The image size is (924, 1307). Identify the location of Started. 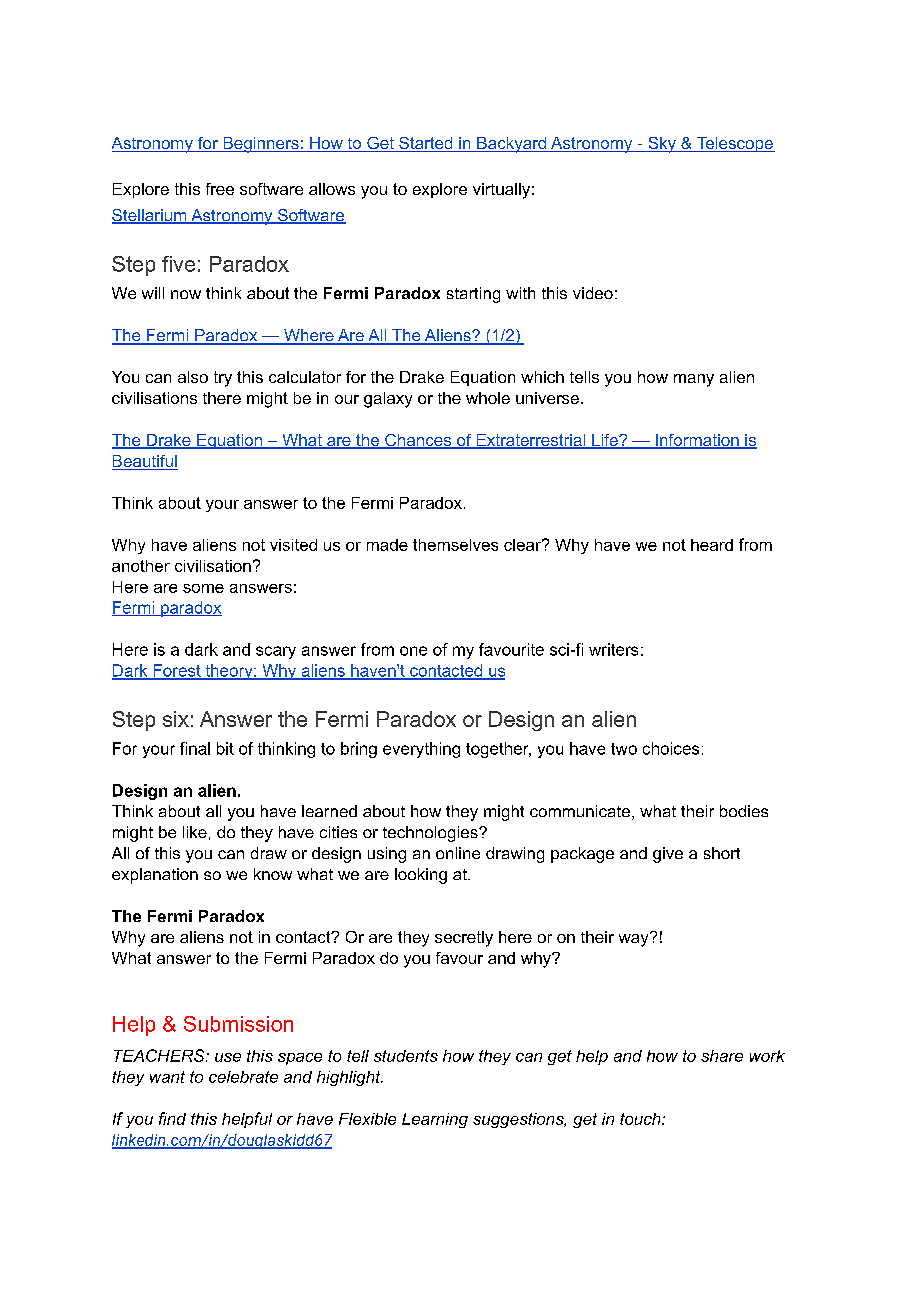
(426, 144).
